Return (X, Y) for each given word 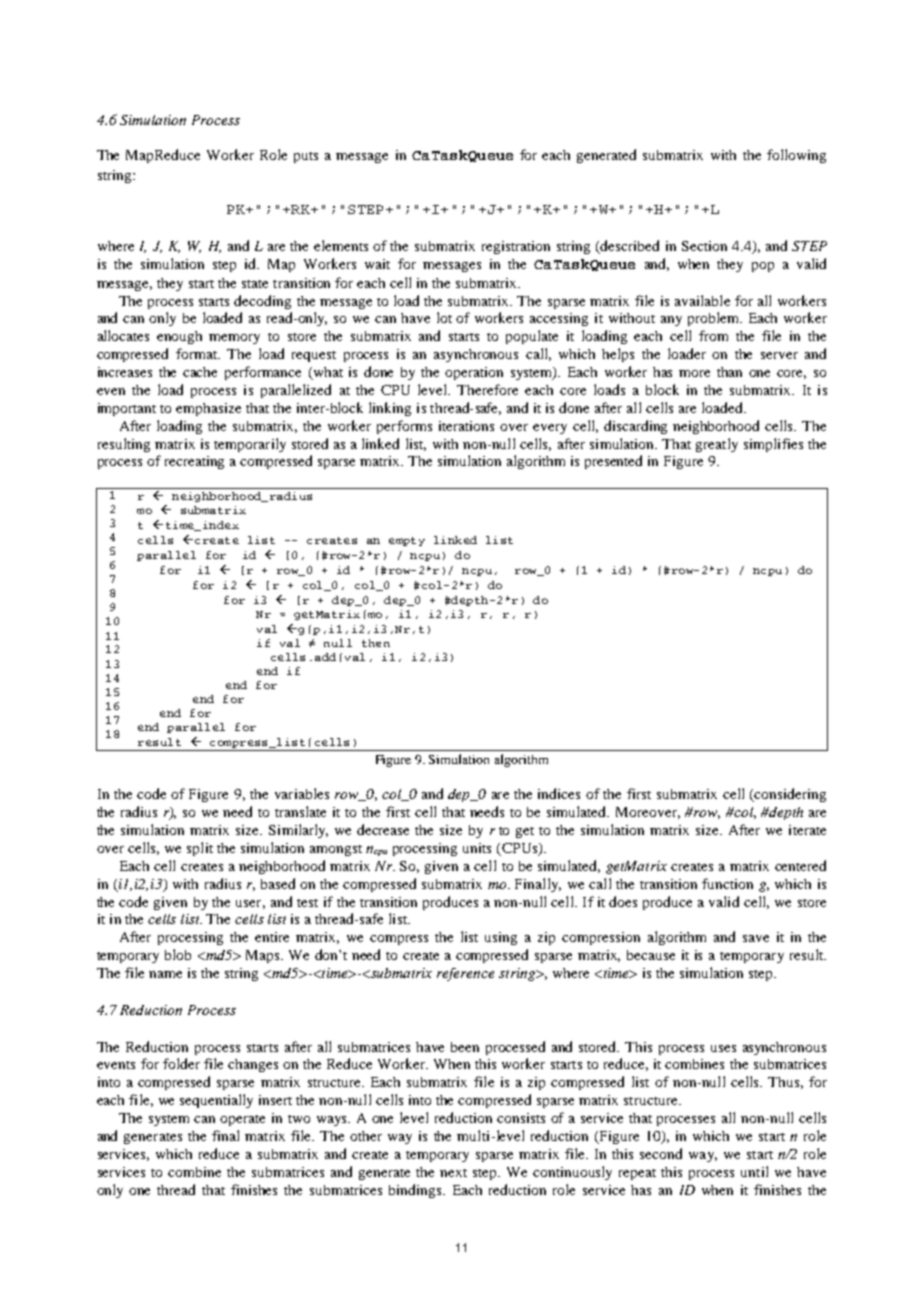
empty (407, 541)
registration (516, 247)
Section (704, 246)
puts (306, 157)
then (376, 643)
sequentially (216, 1101)
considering (789, 795)
